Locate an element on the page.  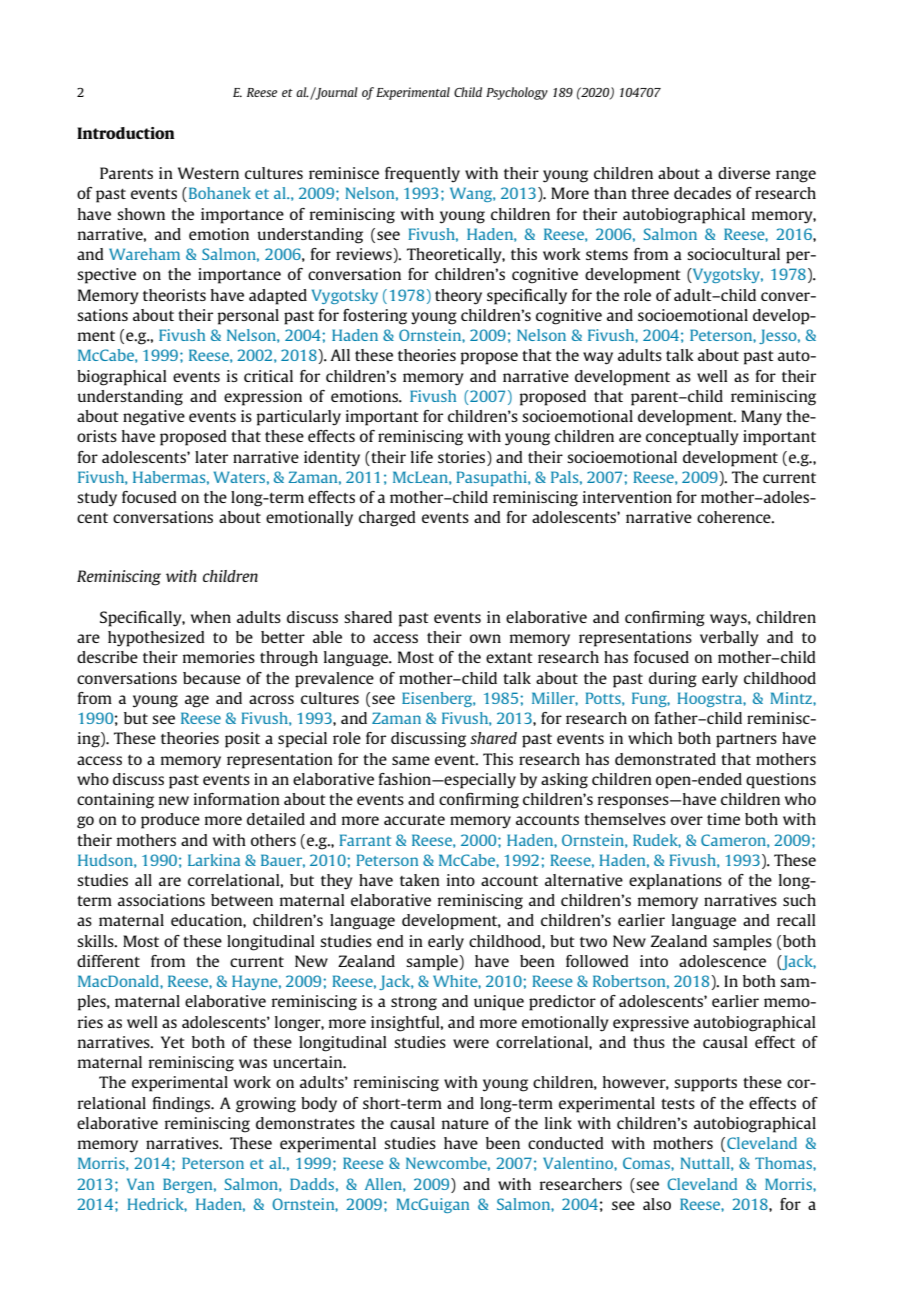
diverse is located at coordinates (744, 173).
